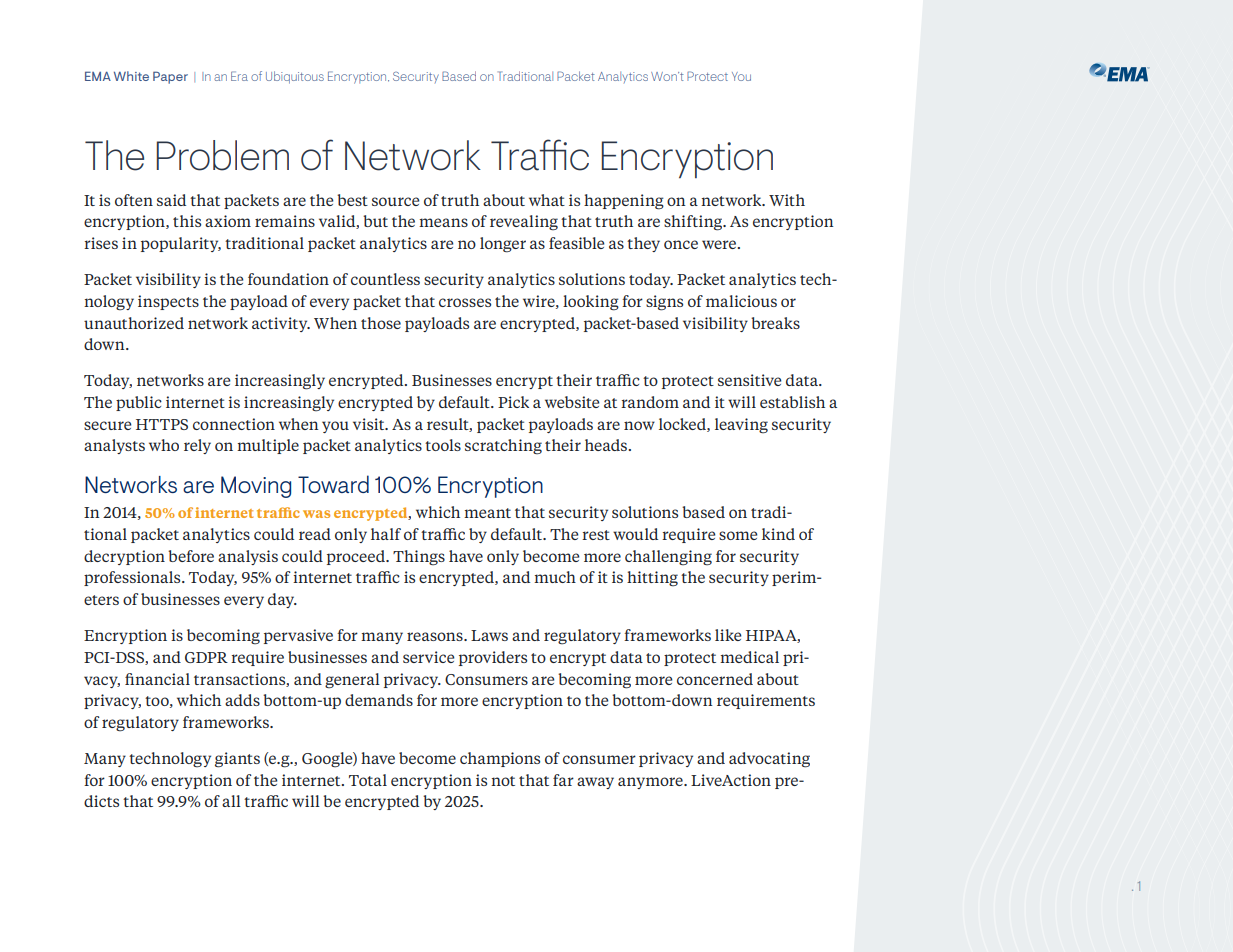  Describe the element at coordinates (237, 760) in the document. I see `giants` at that location.
